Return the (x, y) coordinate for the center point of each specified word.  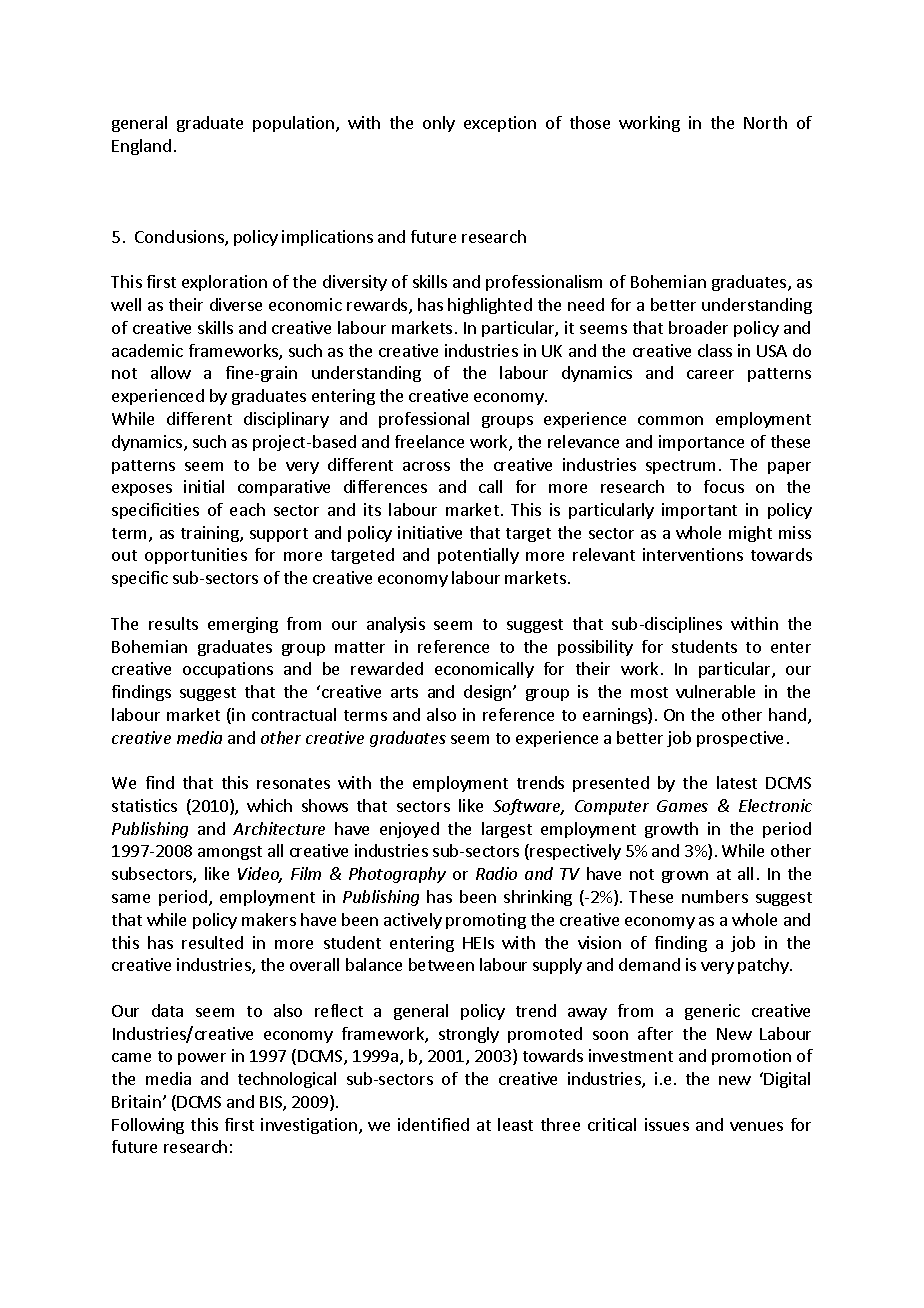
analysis (396, 625)
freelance (429, 441)
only (439, 124)
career (710, 374)
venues (756, 1126)
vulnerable (715, 691)
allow (171, 372)
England (141, 147)
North (765, 122)
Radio (496, 873)
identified (433, 1124)
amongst (230, 853)
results (173, 623)
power (202, 1059)
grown (685, 877)
